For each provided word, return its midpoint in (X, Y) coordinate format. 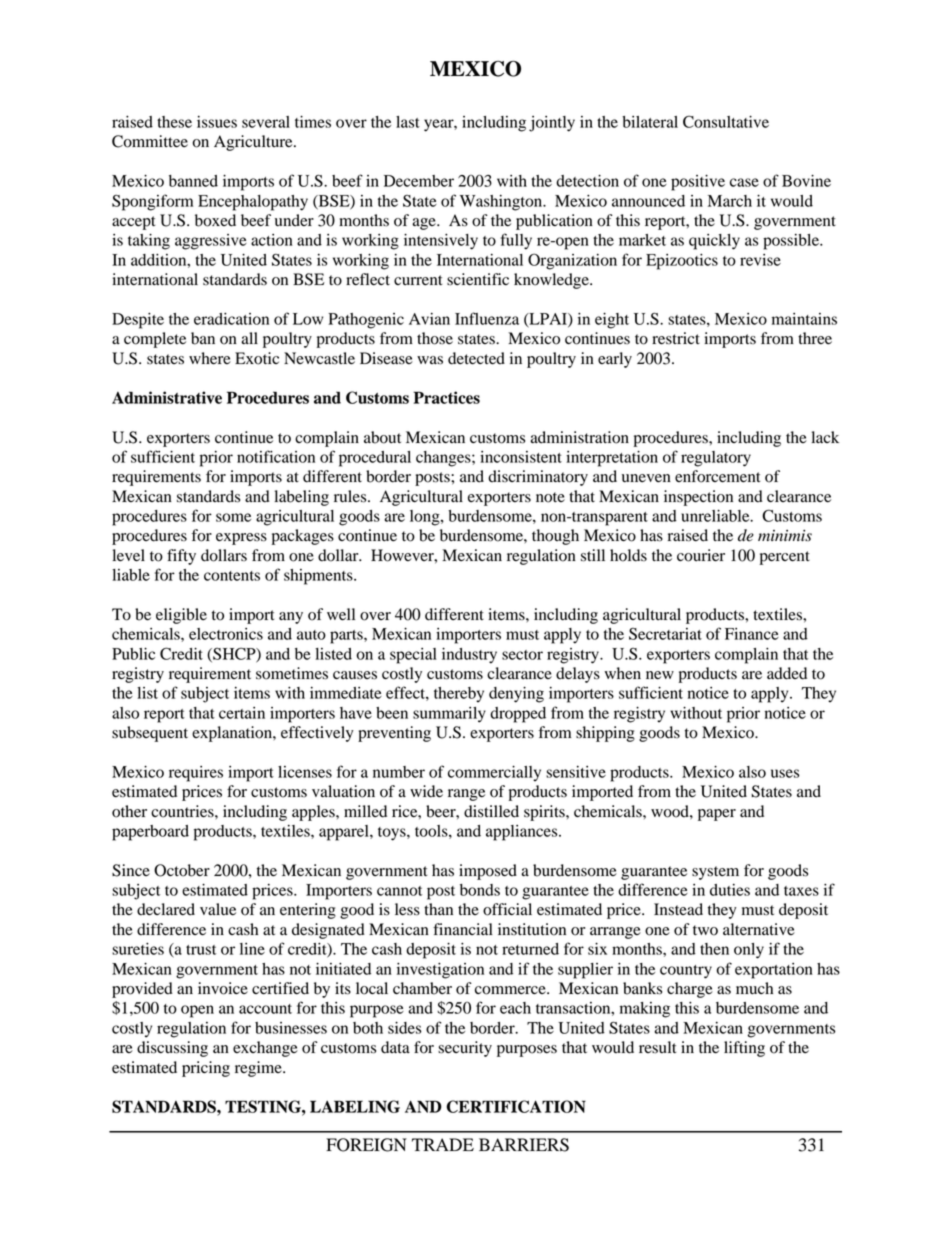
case (744, 182)
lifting (744, 1049)
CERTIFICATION (516, 1106)
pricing (206, 1069)
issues (217, 122)
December (419, 181)
